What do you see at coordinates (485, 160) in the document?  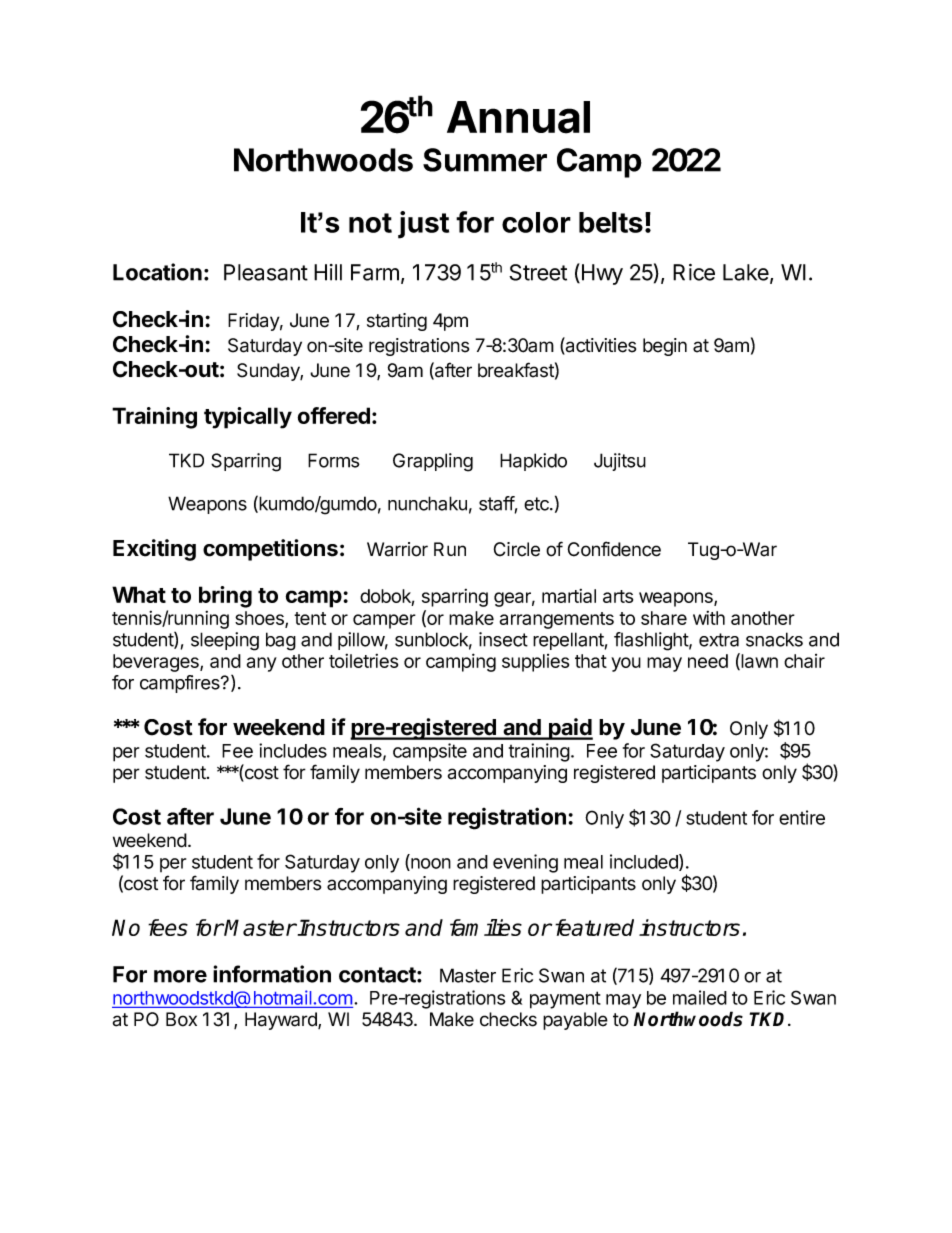 I see `Summer` at bounding box center [485, 160].
